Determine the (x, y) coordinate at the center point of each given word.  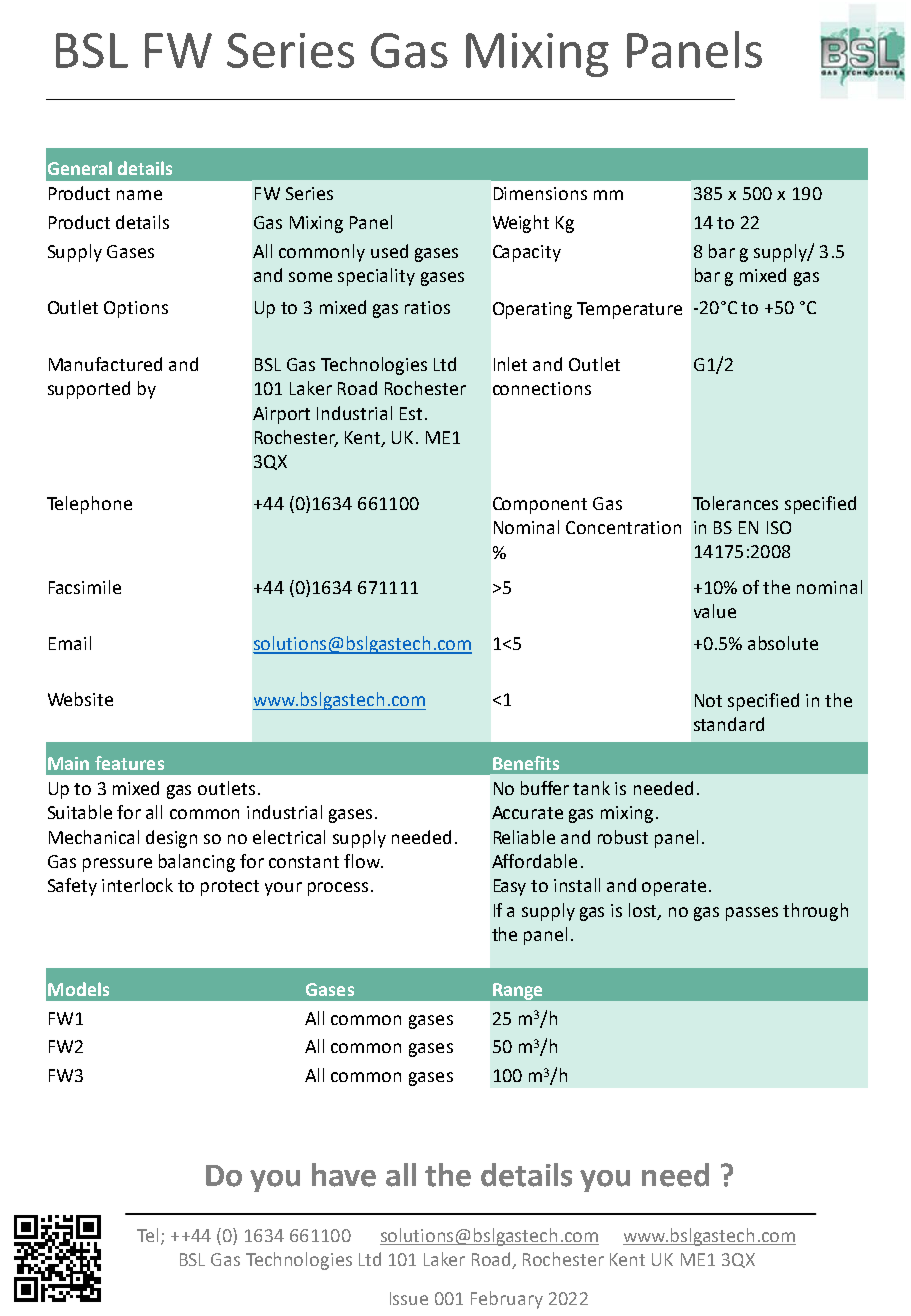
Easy (510, 887)
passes (752, 914)
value (715, 611)
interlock (137, 885)
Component (540, 505)
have (344, 1175)
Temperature (629, 310)
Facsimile (85, 587)
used (389, 251)
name (139, 195)
